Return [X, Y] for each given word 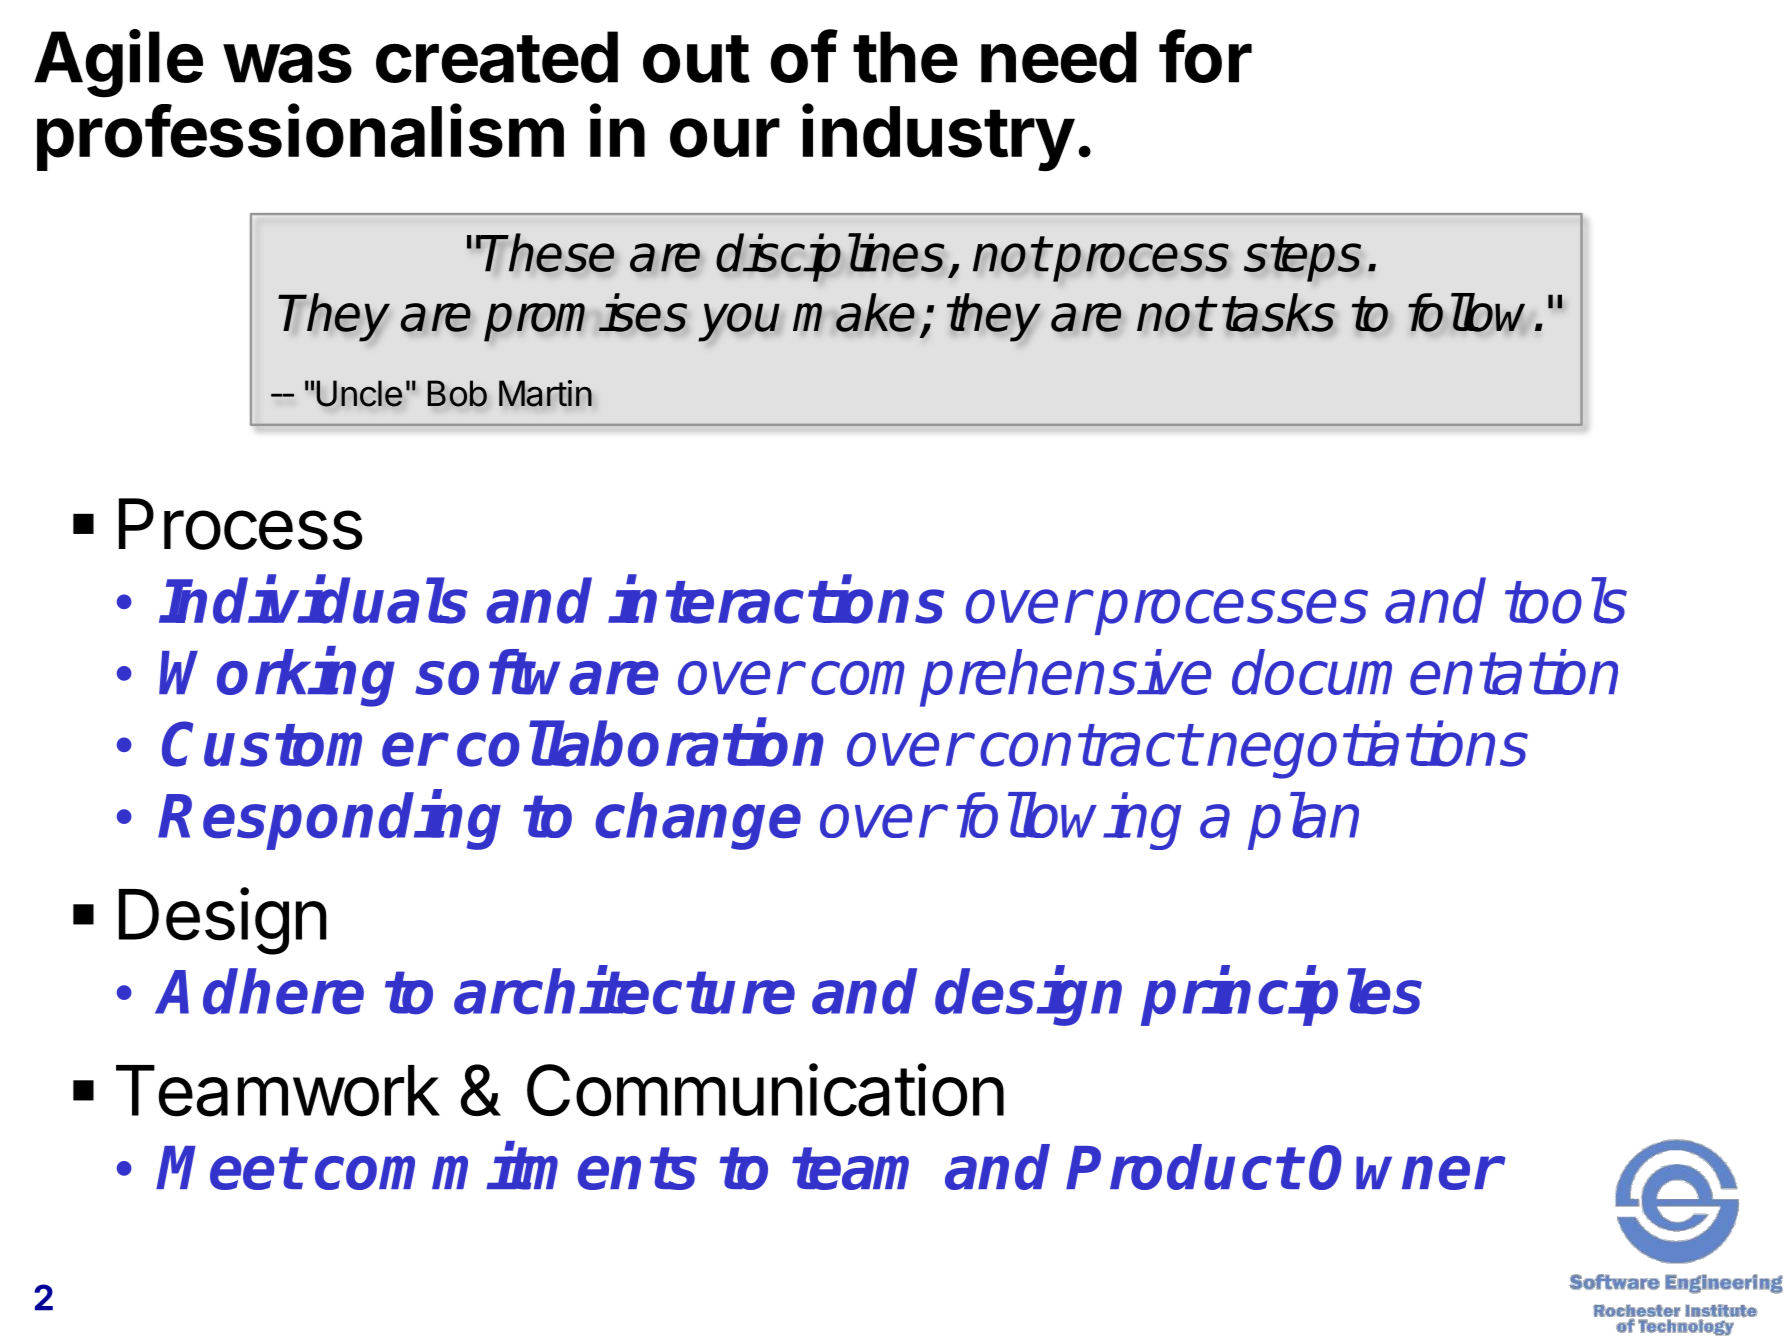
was [287, 63]
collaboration [640, 743]
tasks [1278, 312]
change [698, 821]
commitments [506, 1167]
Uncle [359, 393]
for [1205, 56]
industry [938, 137]
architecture [624, 991]
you [739, 322]
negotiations [1367, 750]
